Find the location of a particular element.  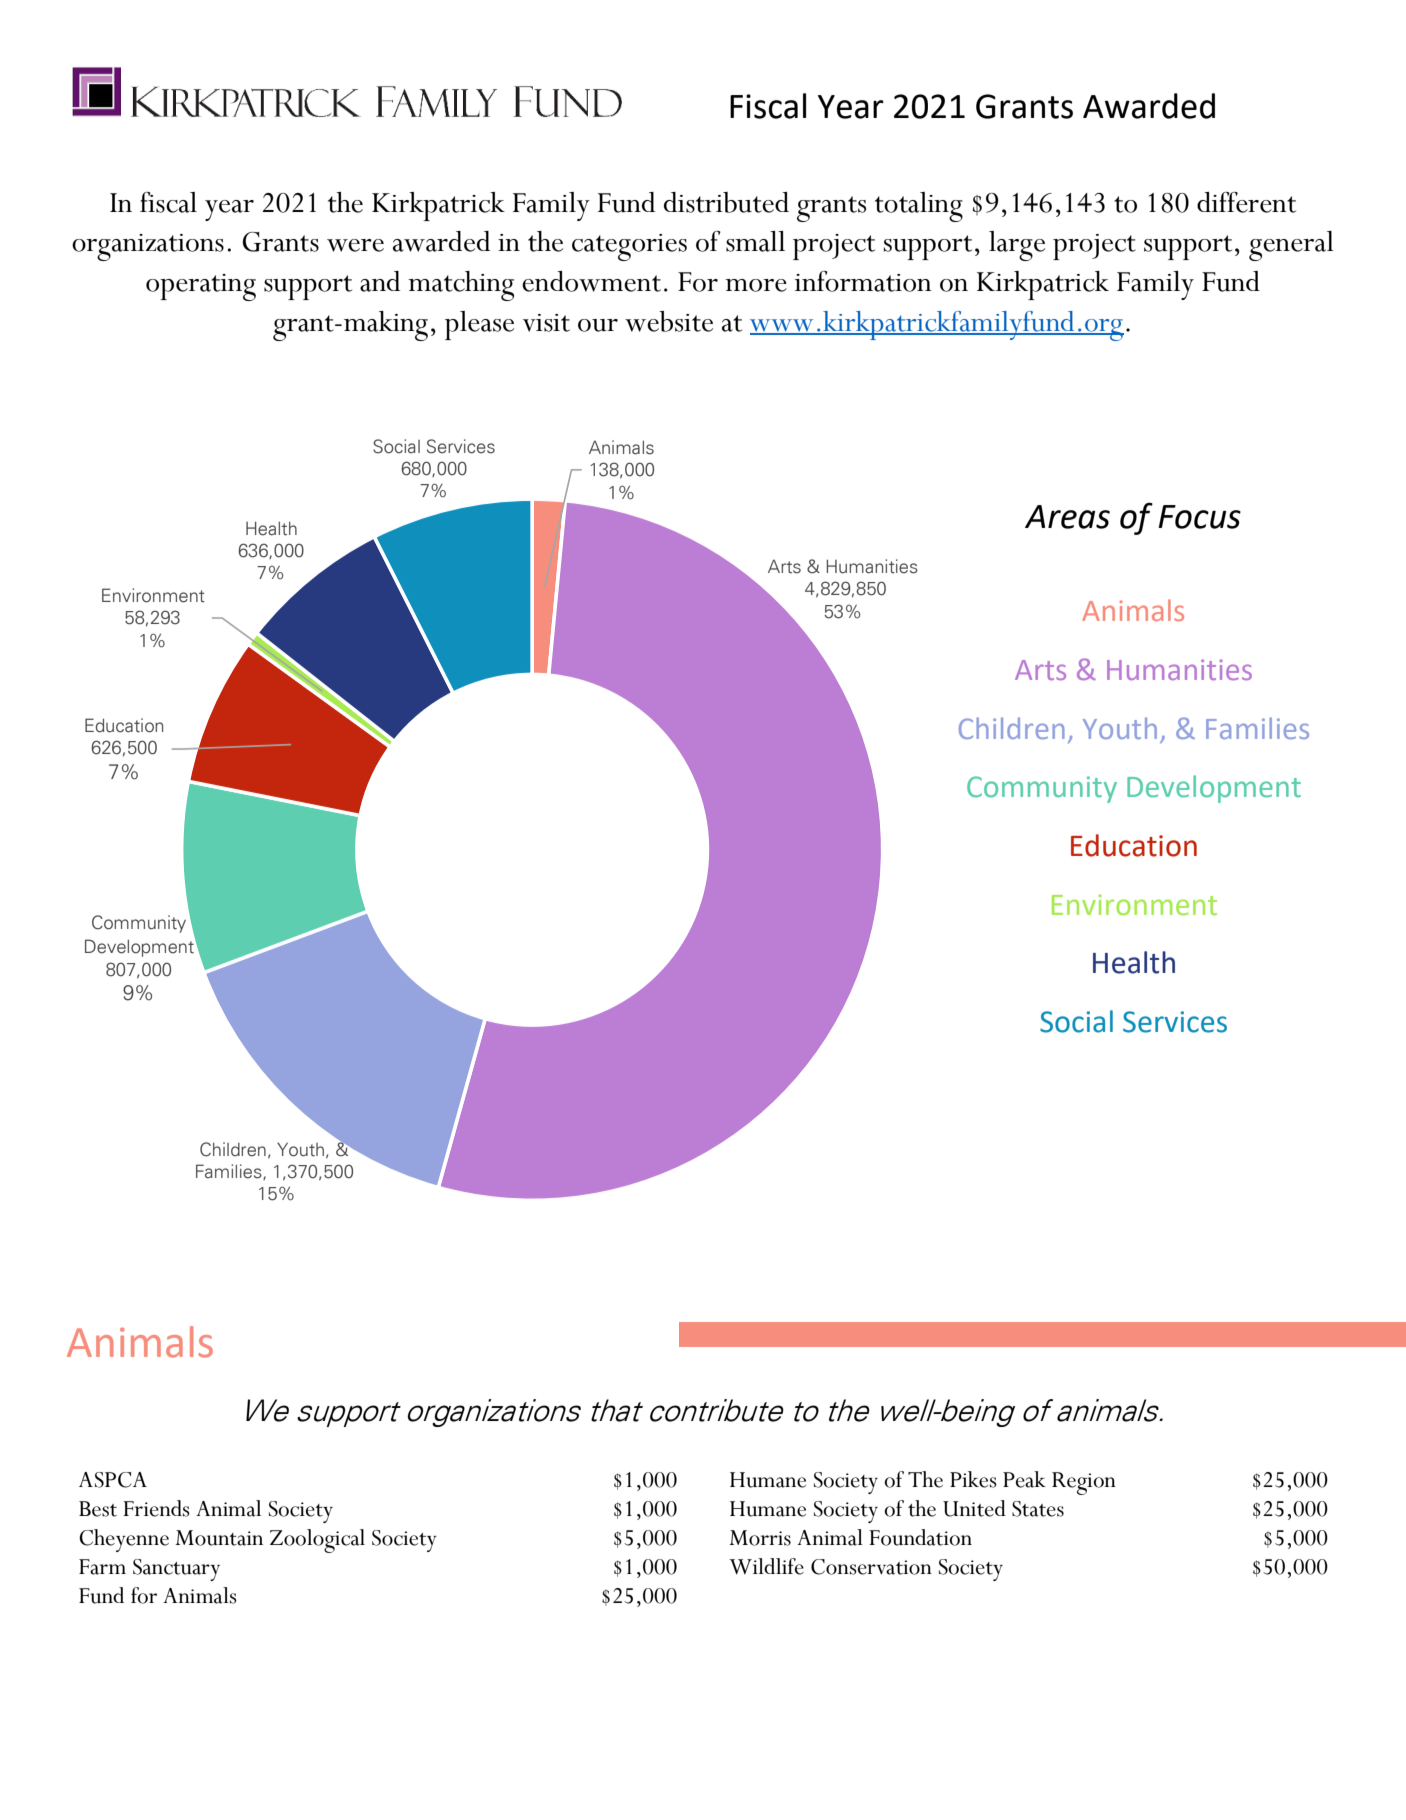

different is located at coordinates (1246, 202).
